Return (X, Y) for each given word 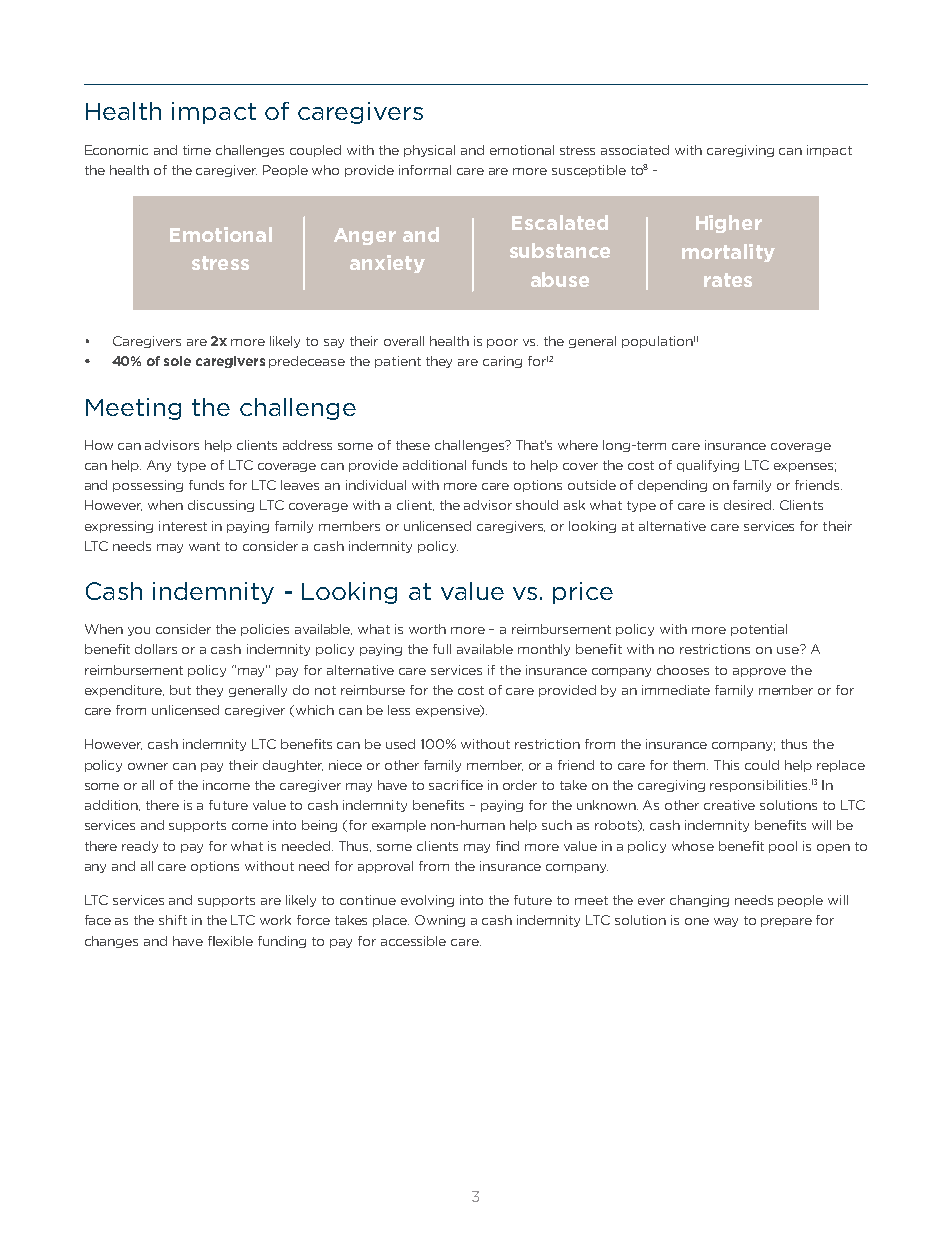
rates (728, 280)
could (762, 765)
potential (759, 630)
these (413, 445)
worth (427, 629)
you (139, 631)
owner (148, 766)
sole (177, 361)
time (197, 150)
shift (173, 920)
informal (425, 170)
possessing (148, 486)
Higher (729, 224)
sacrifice (456, 785)
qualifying (708, 466)
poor (502, 343)
